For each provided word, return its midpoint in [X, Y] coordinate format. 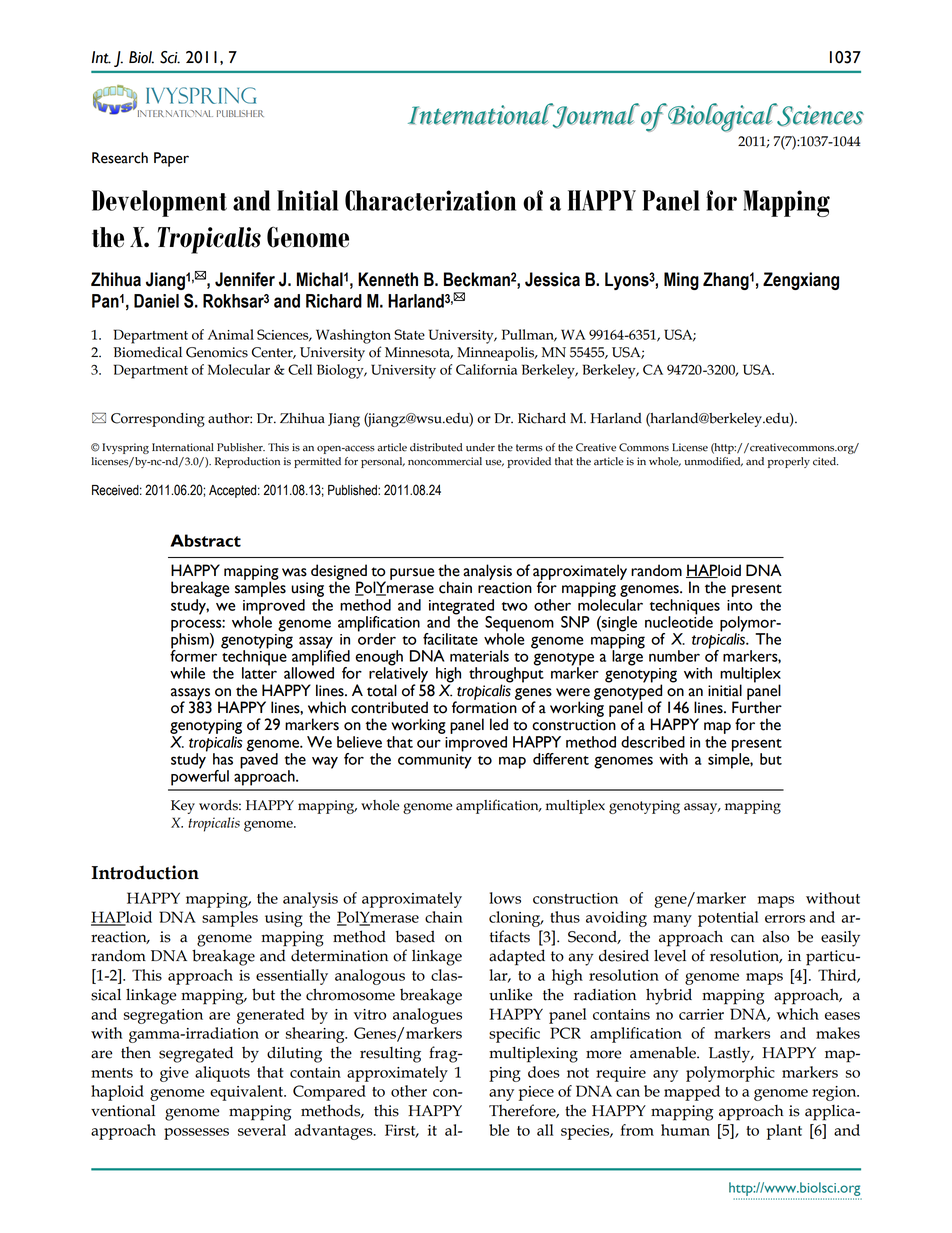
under [480, 447]
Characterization [430, 200]
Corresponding [158, 420]
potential [728, 919]
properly [789, 462]
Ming [681, 281]
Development [159, 203]
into [739, 605]
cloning [516, 919]
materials [479, 656]
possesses [196, 1134]
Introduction [145, 872]
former [193, 655]
